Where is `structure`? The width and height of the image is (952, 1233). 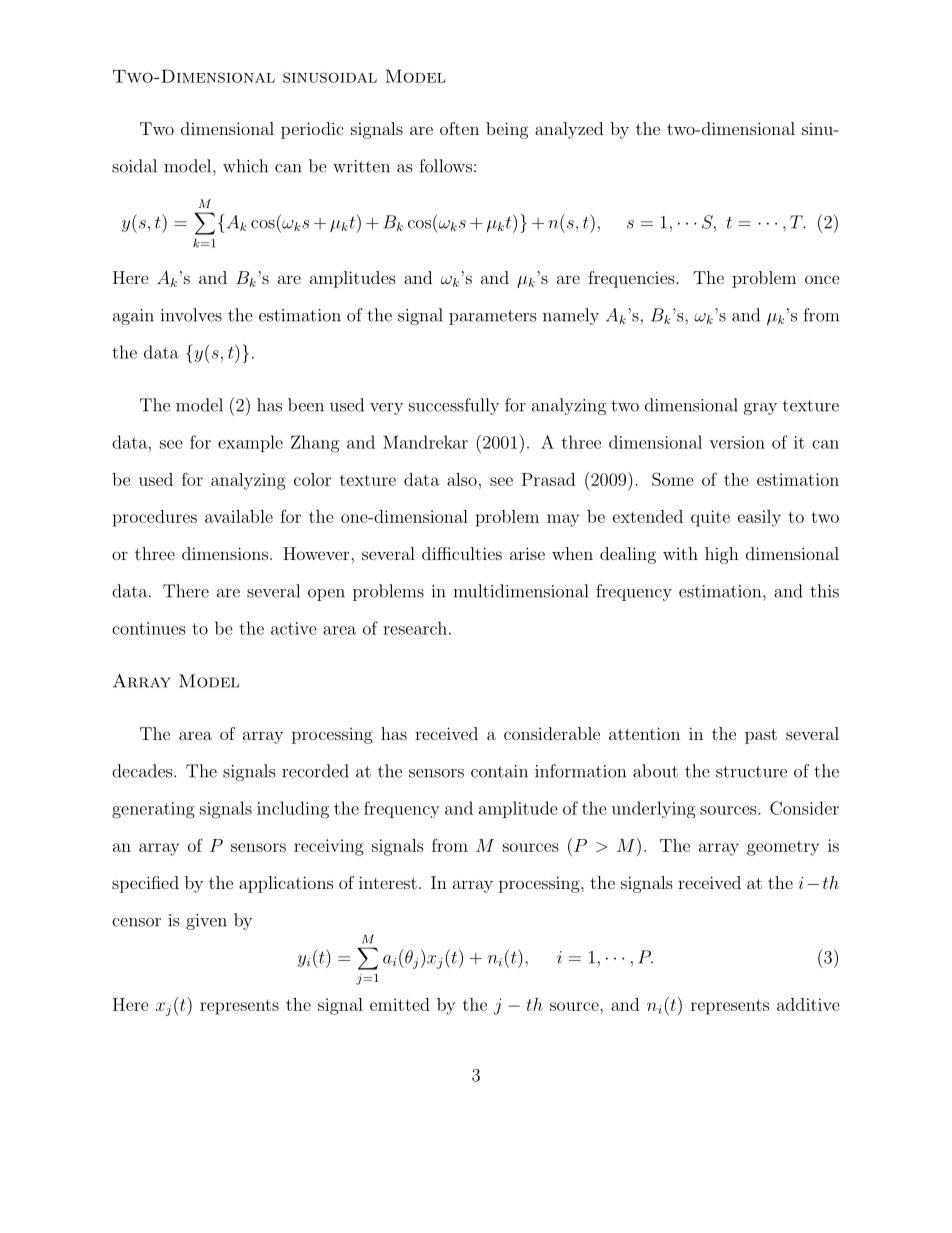 structure is located at coordinates (751, 772).
